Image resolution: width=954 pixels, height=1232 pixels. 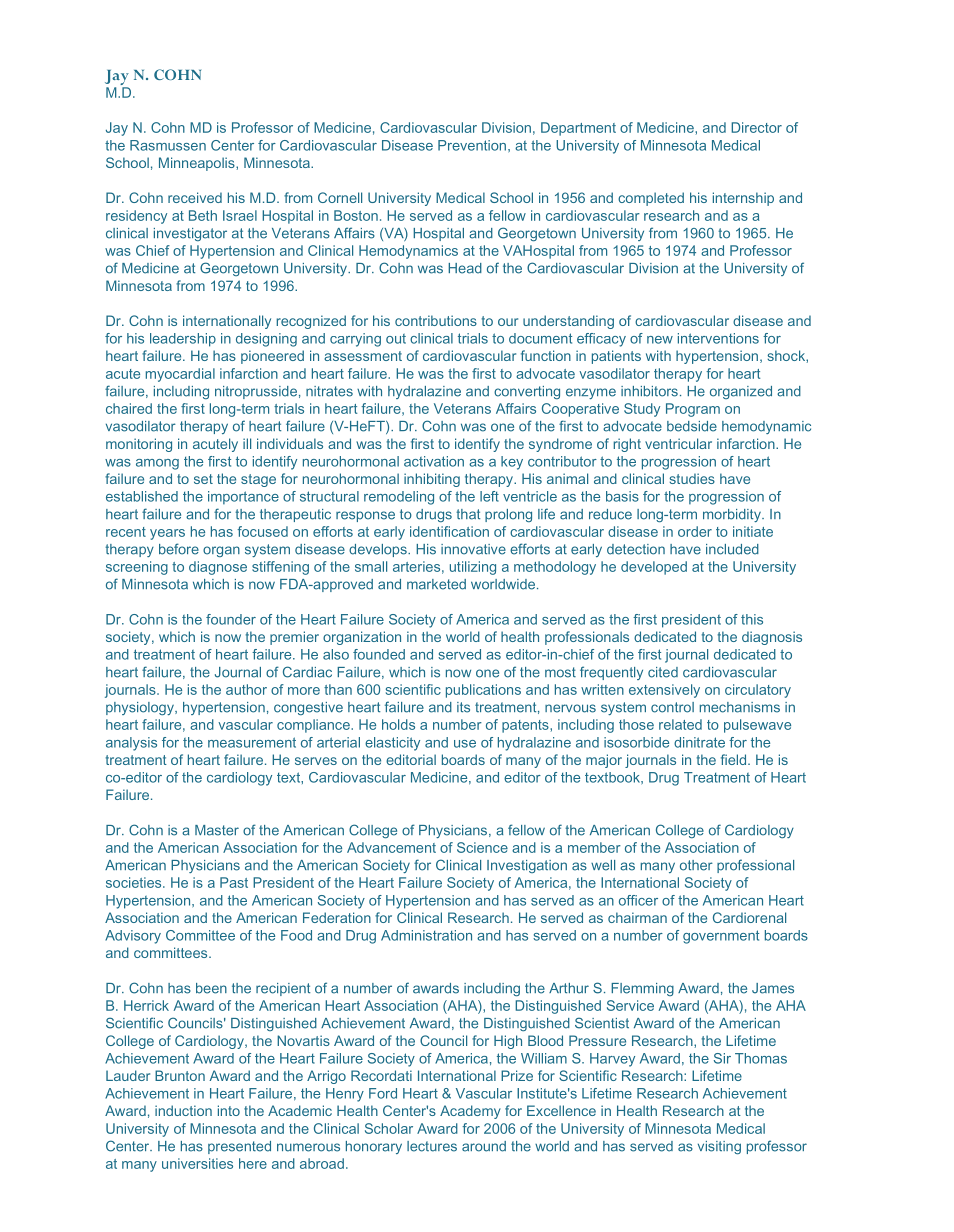 I want to click on cited, so click(x=663, y=672).
